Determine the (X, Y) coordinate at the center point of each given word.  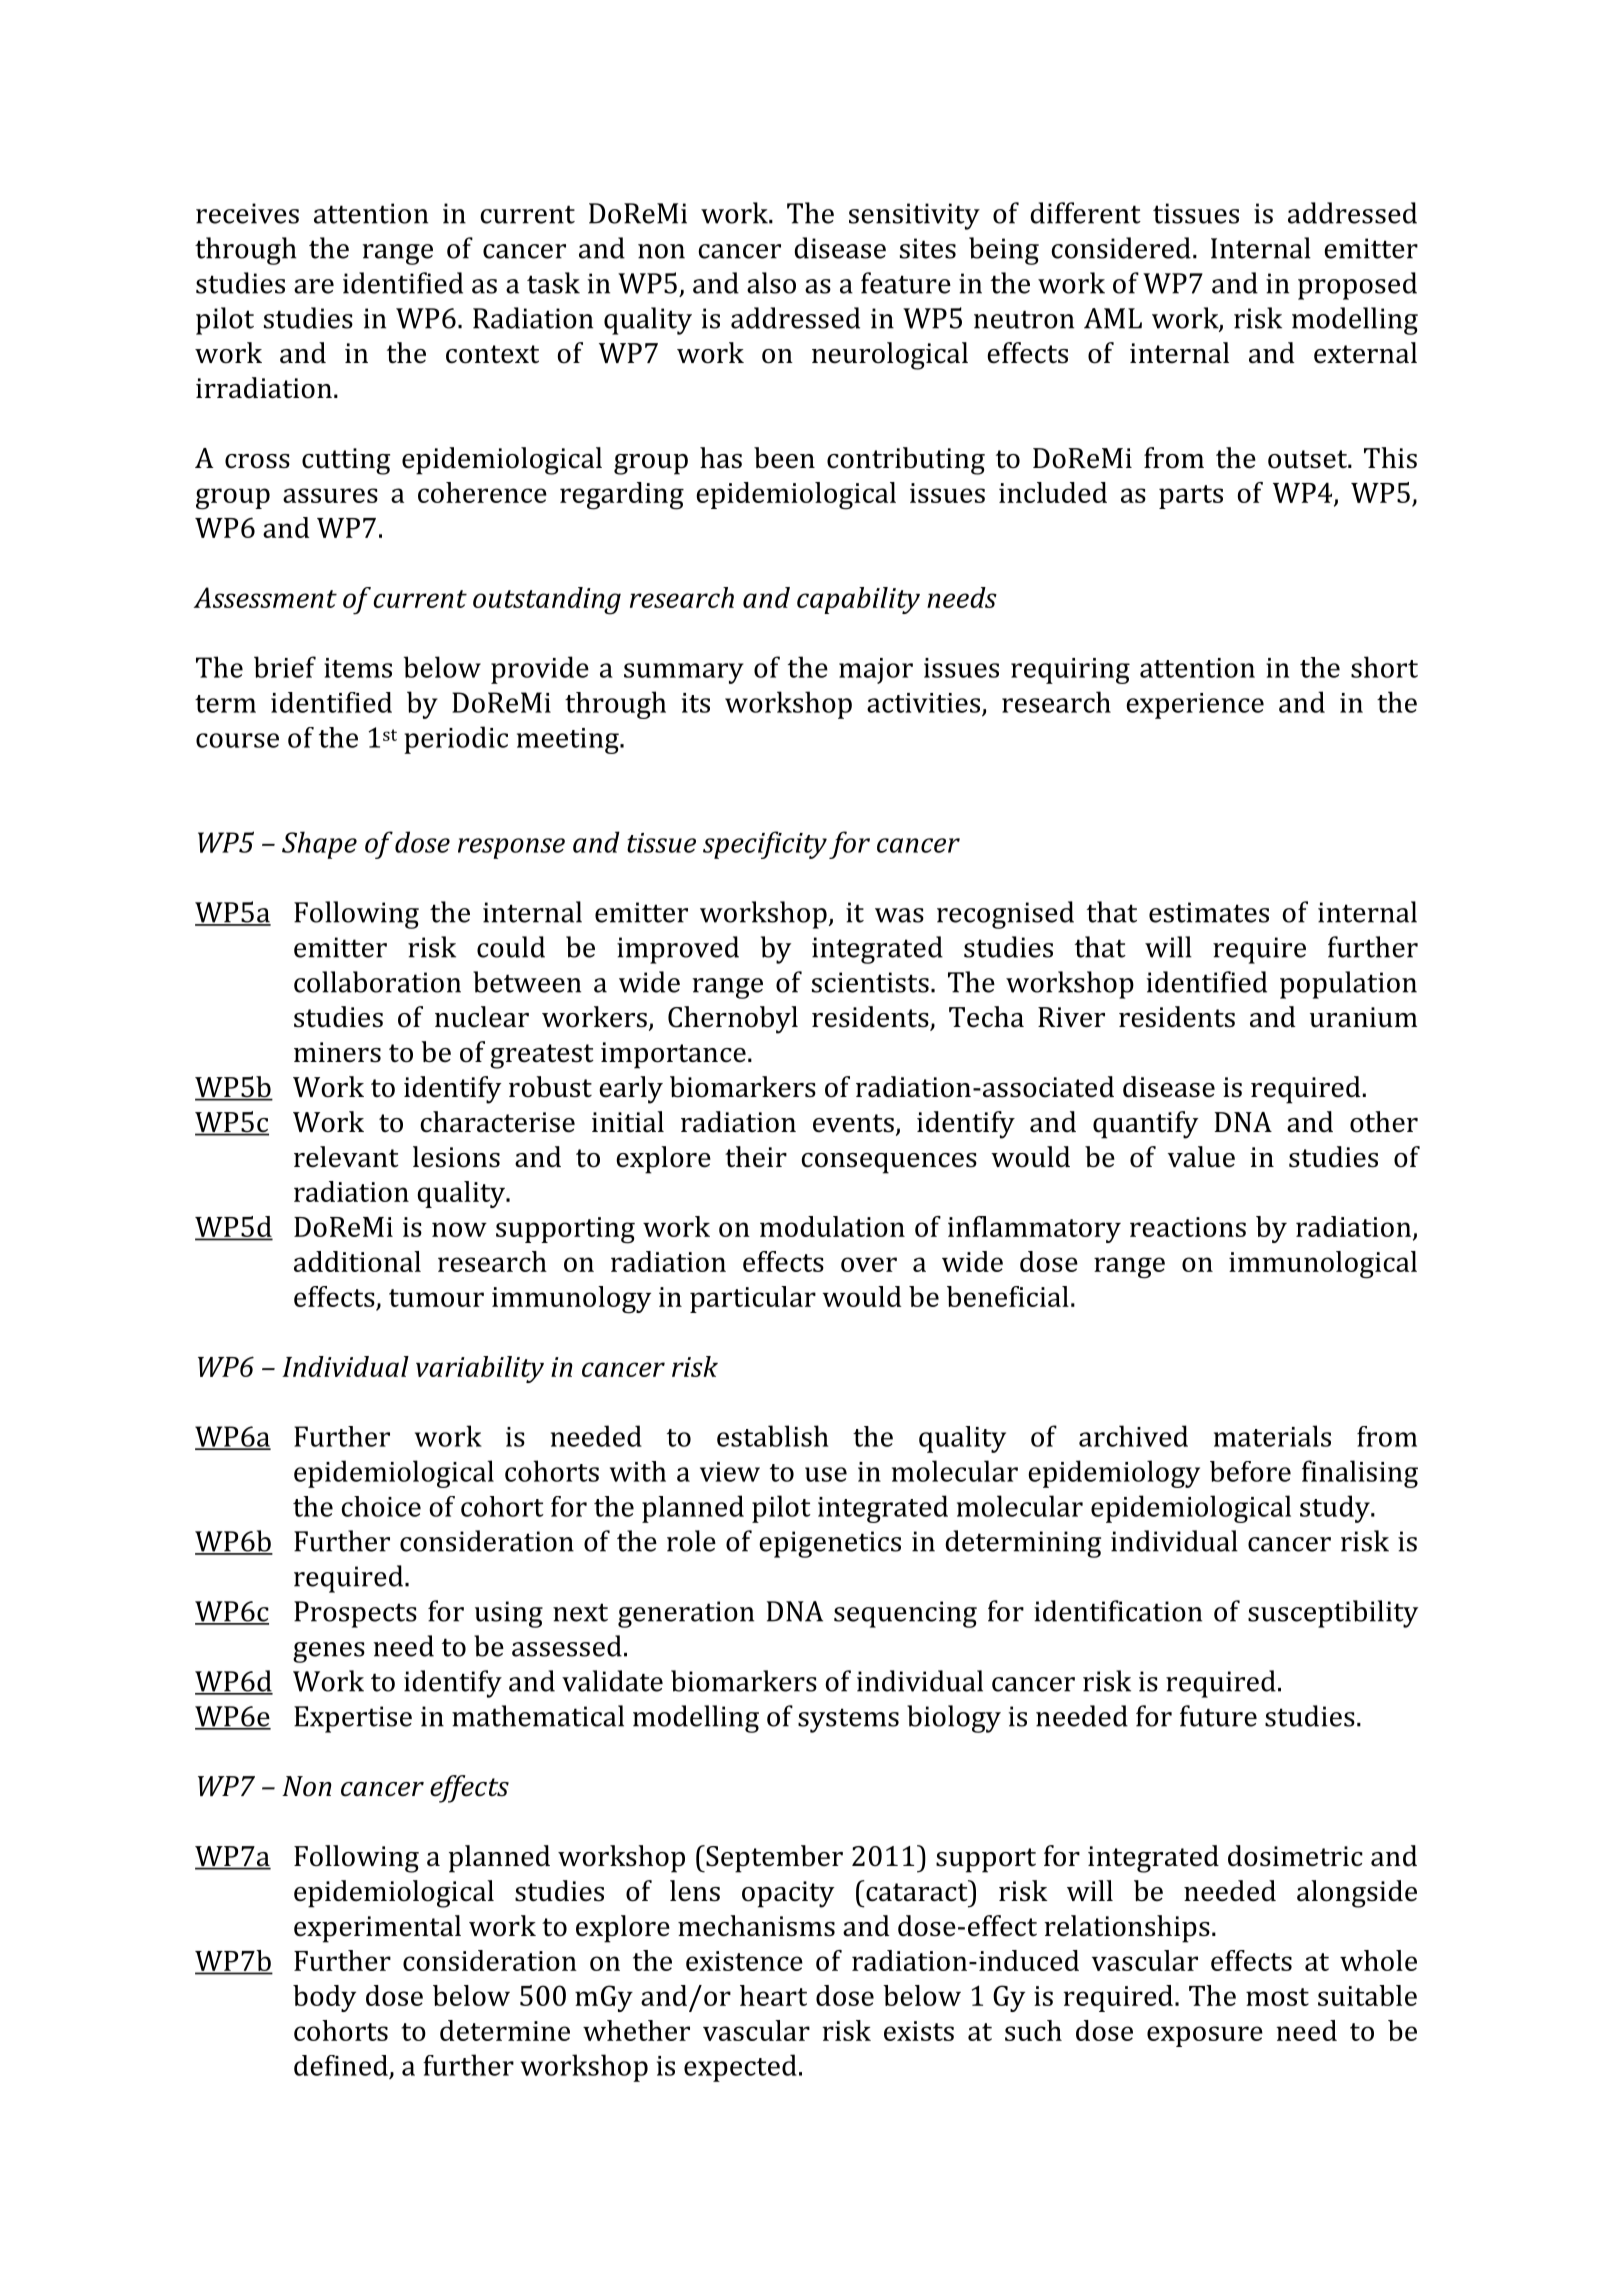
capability (858, 600)
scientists (870, 982)
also (771, 283)
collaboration (377, 982)
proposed (1357, 286)
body (324, 1998)
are (314, 286)
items (358, 668)
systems (848, 1720)
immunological (1323, 1265)
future (1218, 1716)
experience (1195, 706)
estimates (1209, 912)
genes (329, 1652)
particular (753, 1299)
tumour (436, 1298)
